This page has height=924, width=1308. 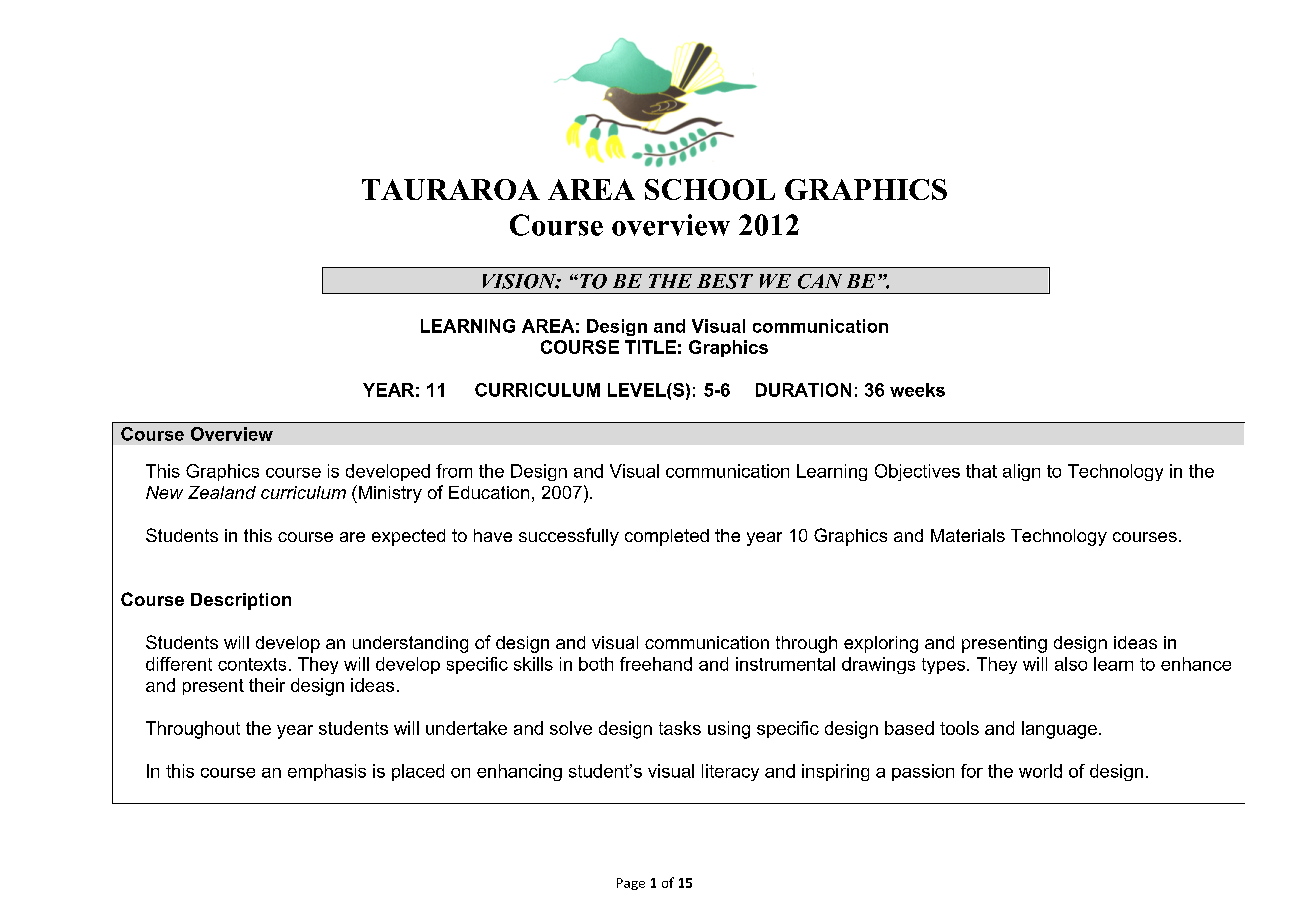 What do you see at coordinates (710, 189) in the page?
I see `SCHOOL` at bounding box center [710, 189].
